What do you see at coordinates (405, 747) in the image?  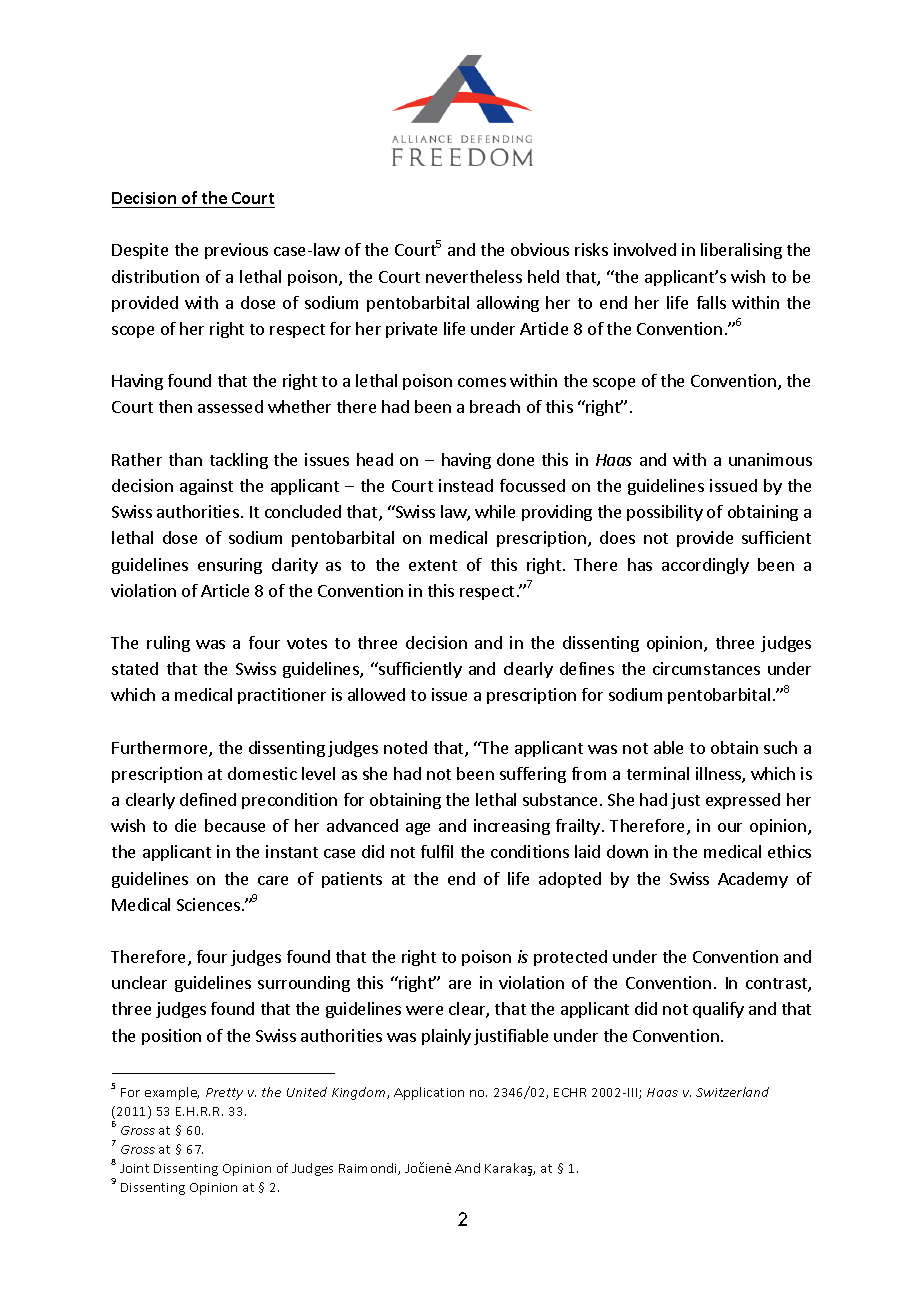 I see `noted` at bounding box center [405, 747].
